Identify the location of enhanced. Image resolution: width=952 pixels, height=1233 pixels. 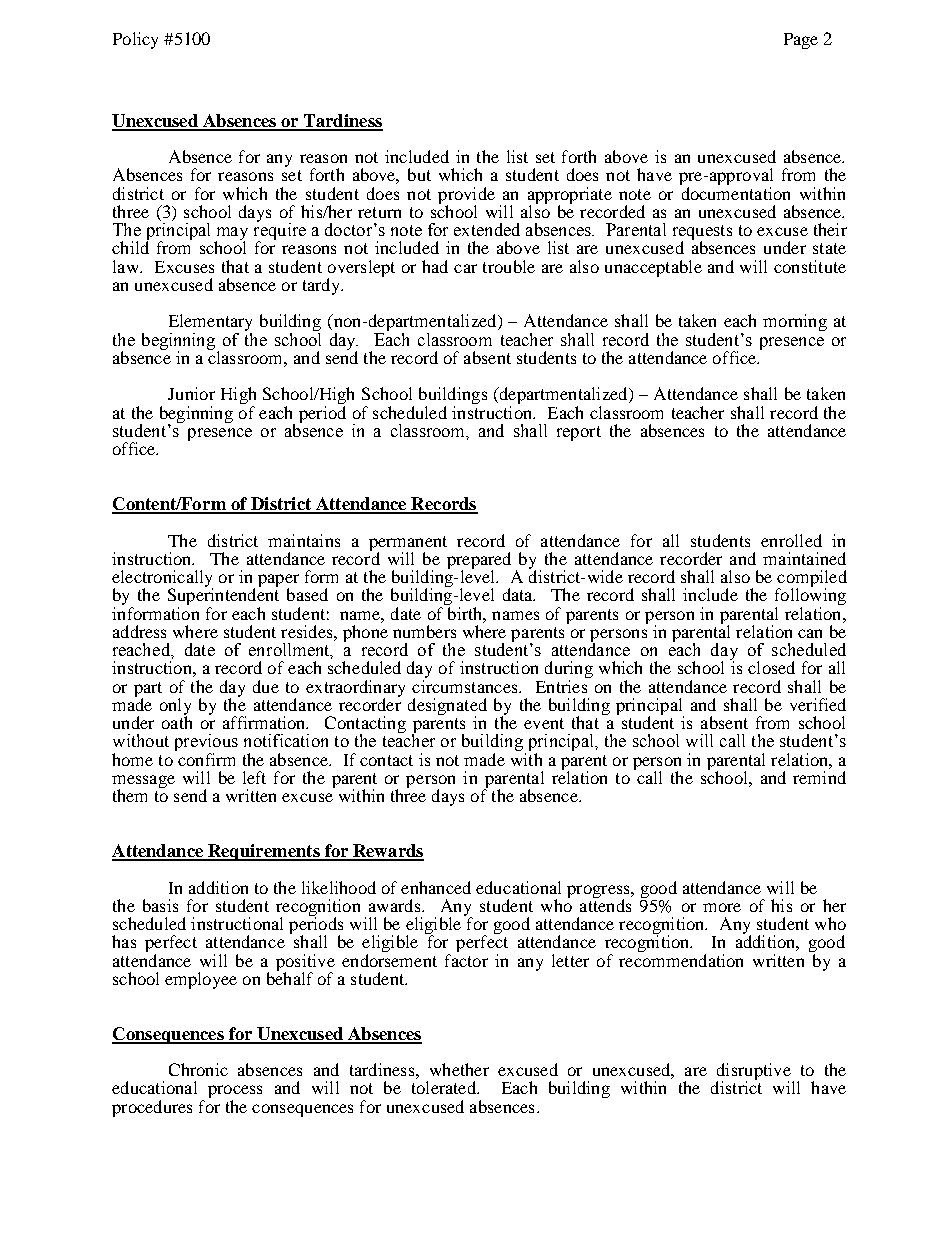
(436, 887).
